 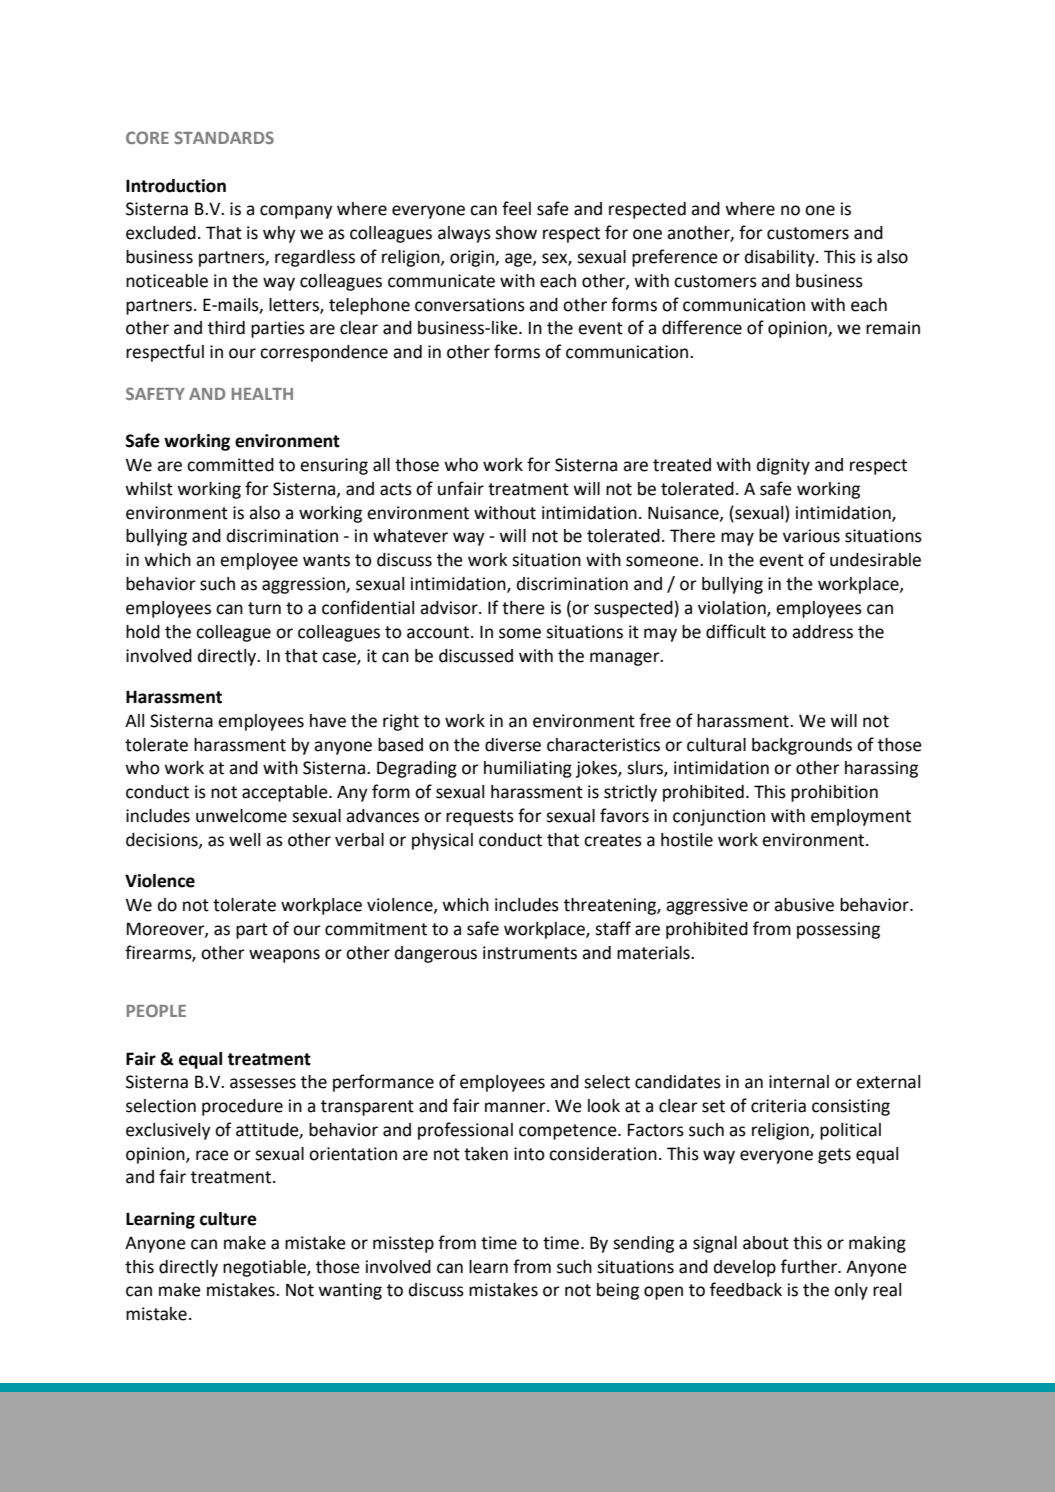 What do you see at coordinates (781, 258) in the screenshot?
I see `disability` at bounding box center [781, 258].
